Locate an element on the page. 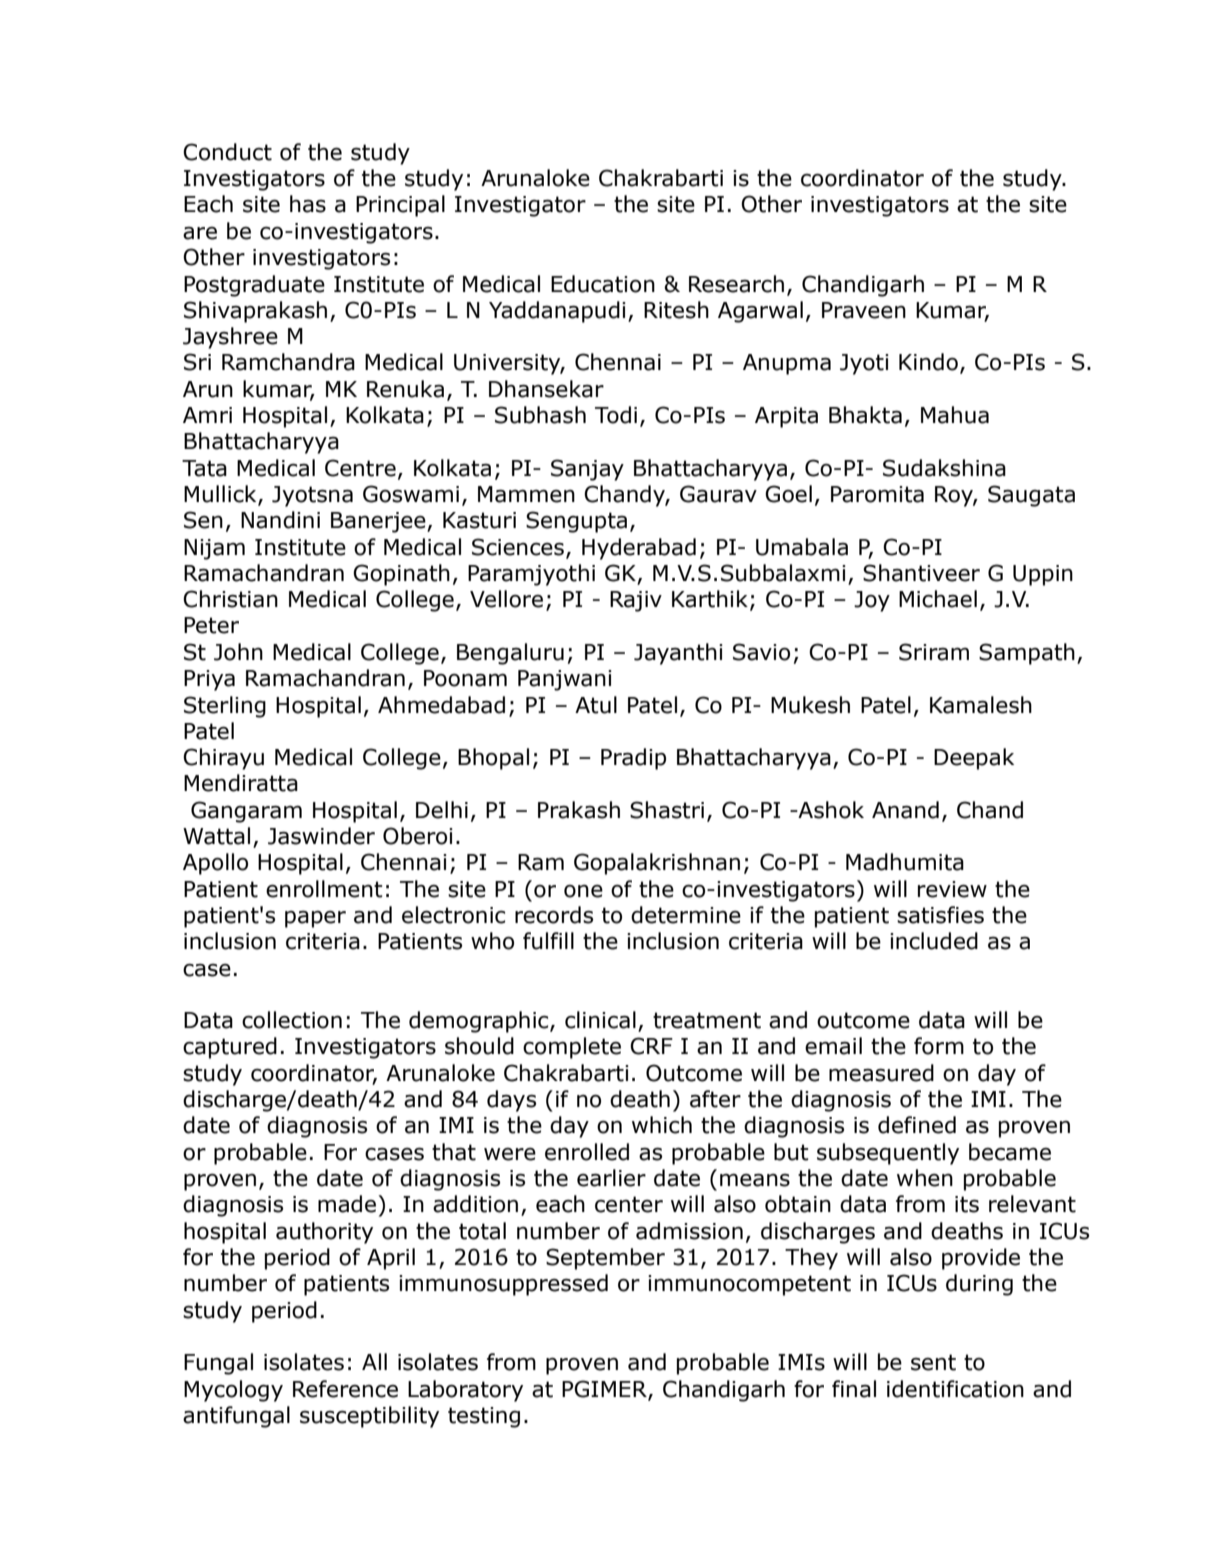 This document has width=1206, height=1561. Education is located at coordinates (603, 284).
